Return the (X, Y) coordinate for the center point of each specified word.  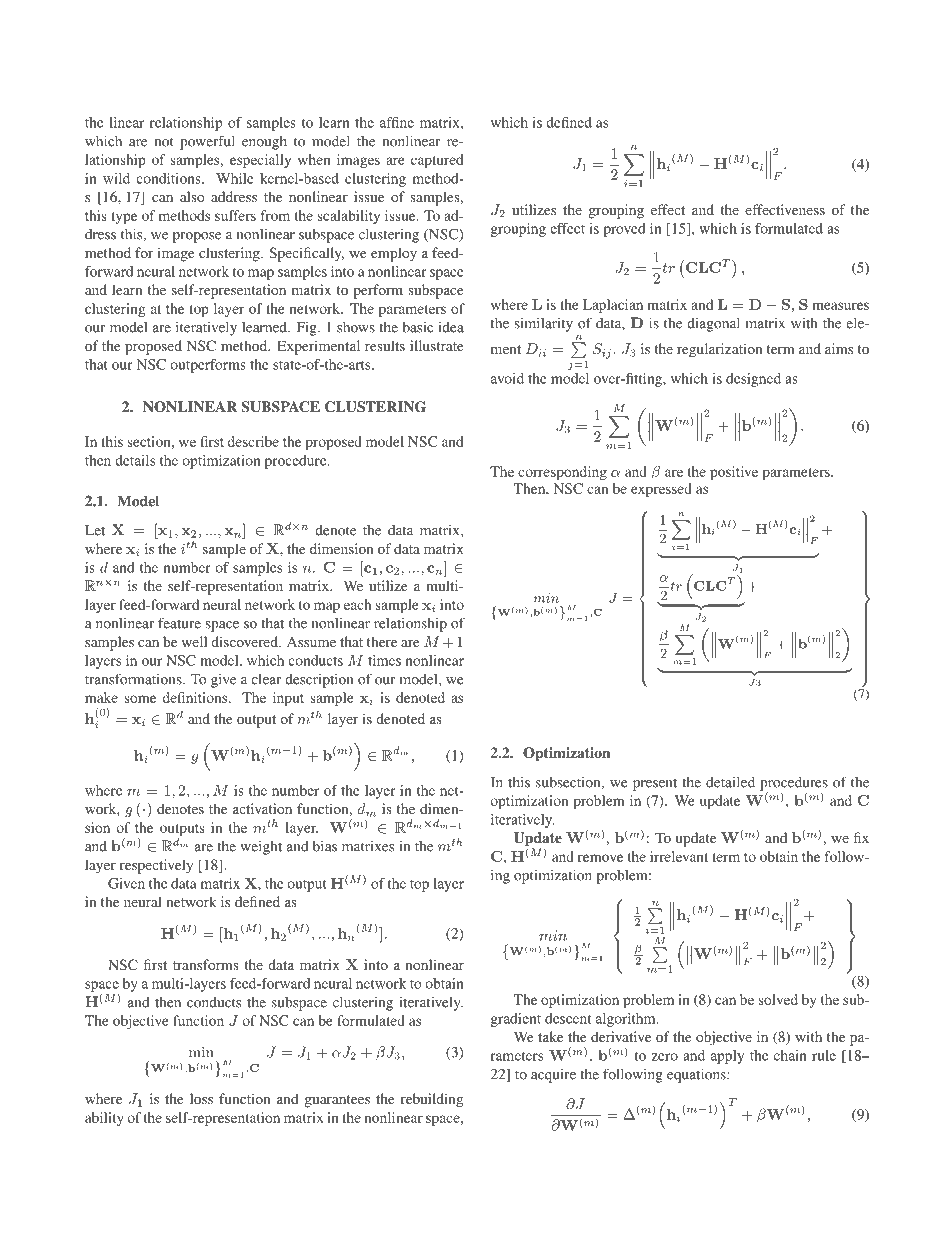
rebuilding (432, 1100)
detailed (730, 782)
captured (437, 161)
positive (734, 473)
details (135, 460)
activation (262, 808)
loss (201, 1098)
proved (624, 230)
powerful (207, 142)
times (384, 660)
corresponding (562, 473)
